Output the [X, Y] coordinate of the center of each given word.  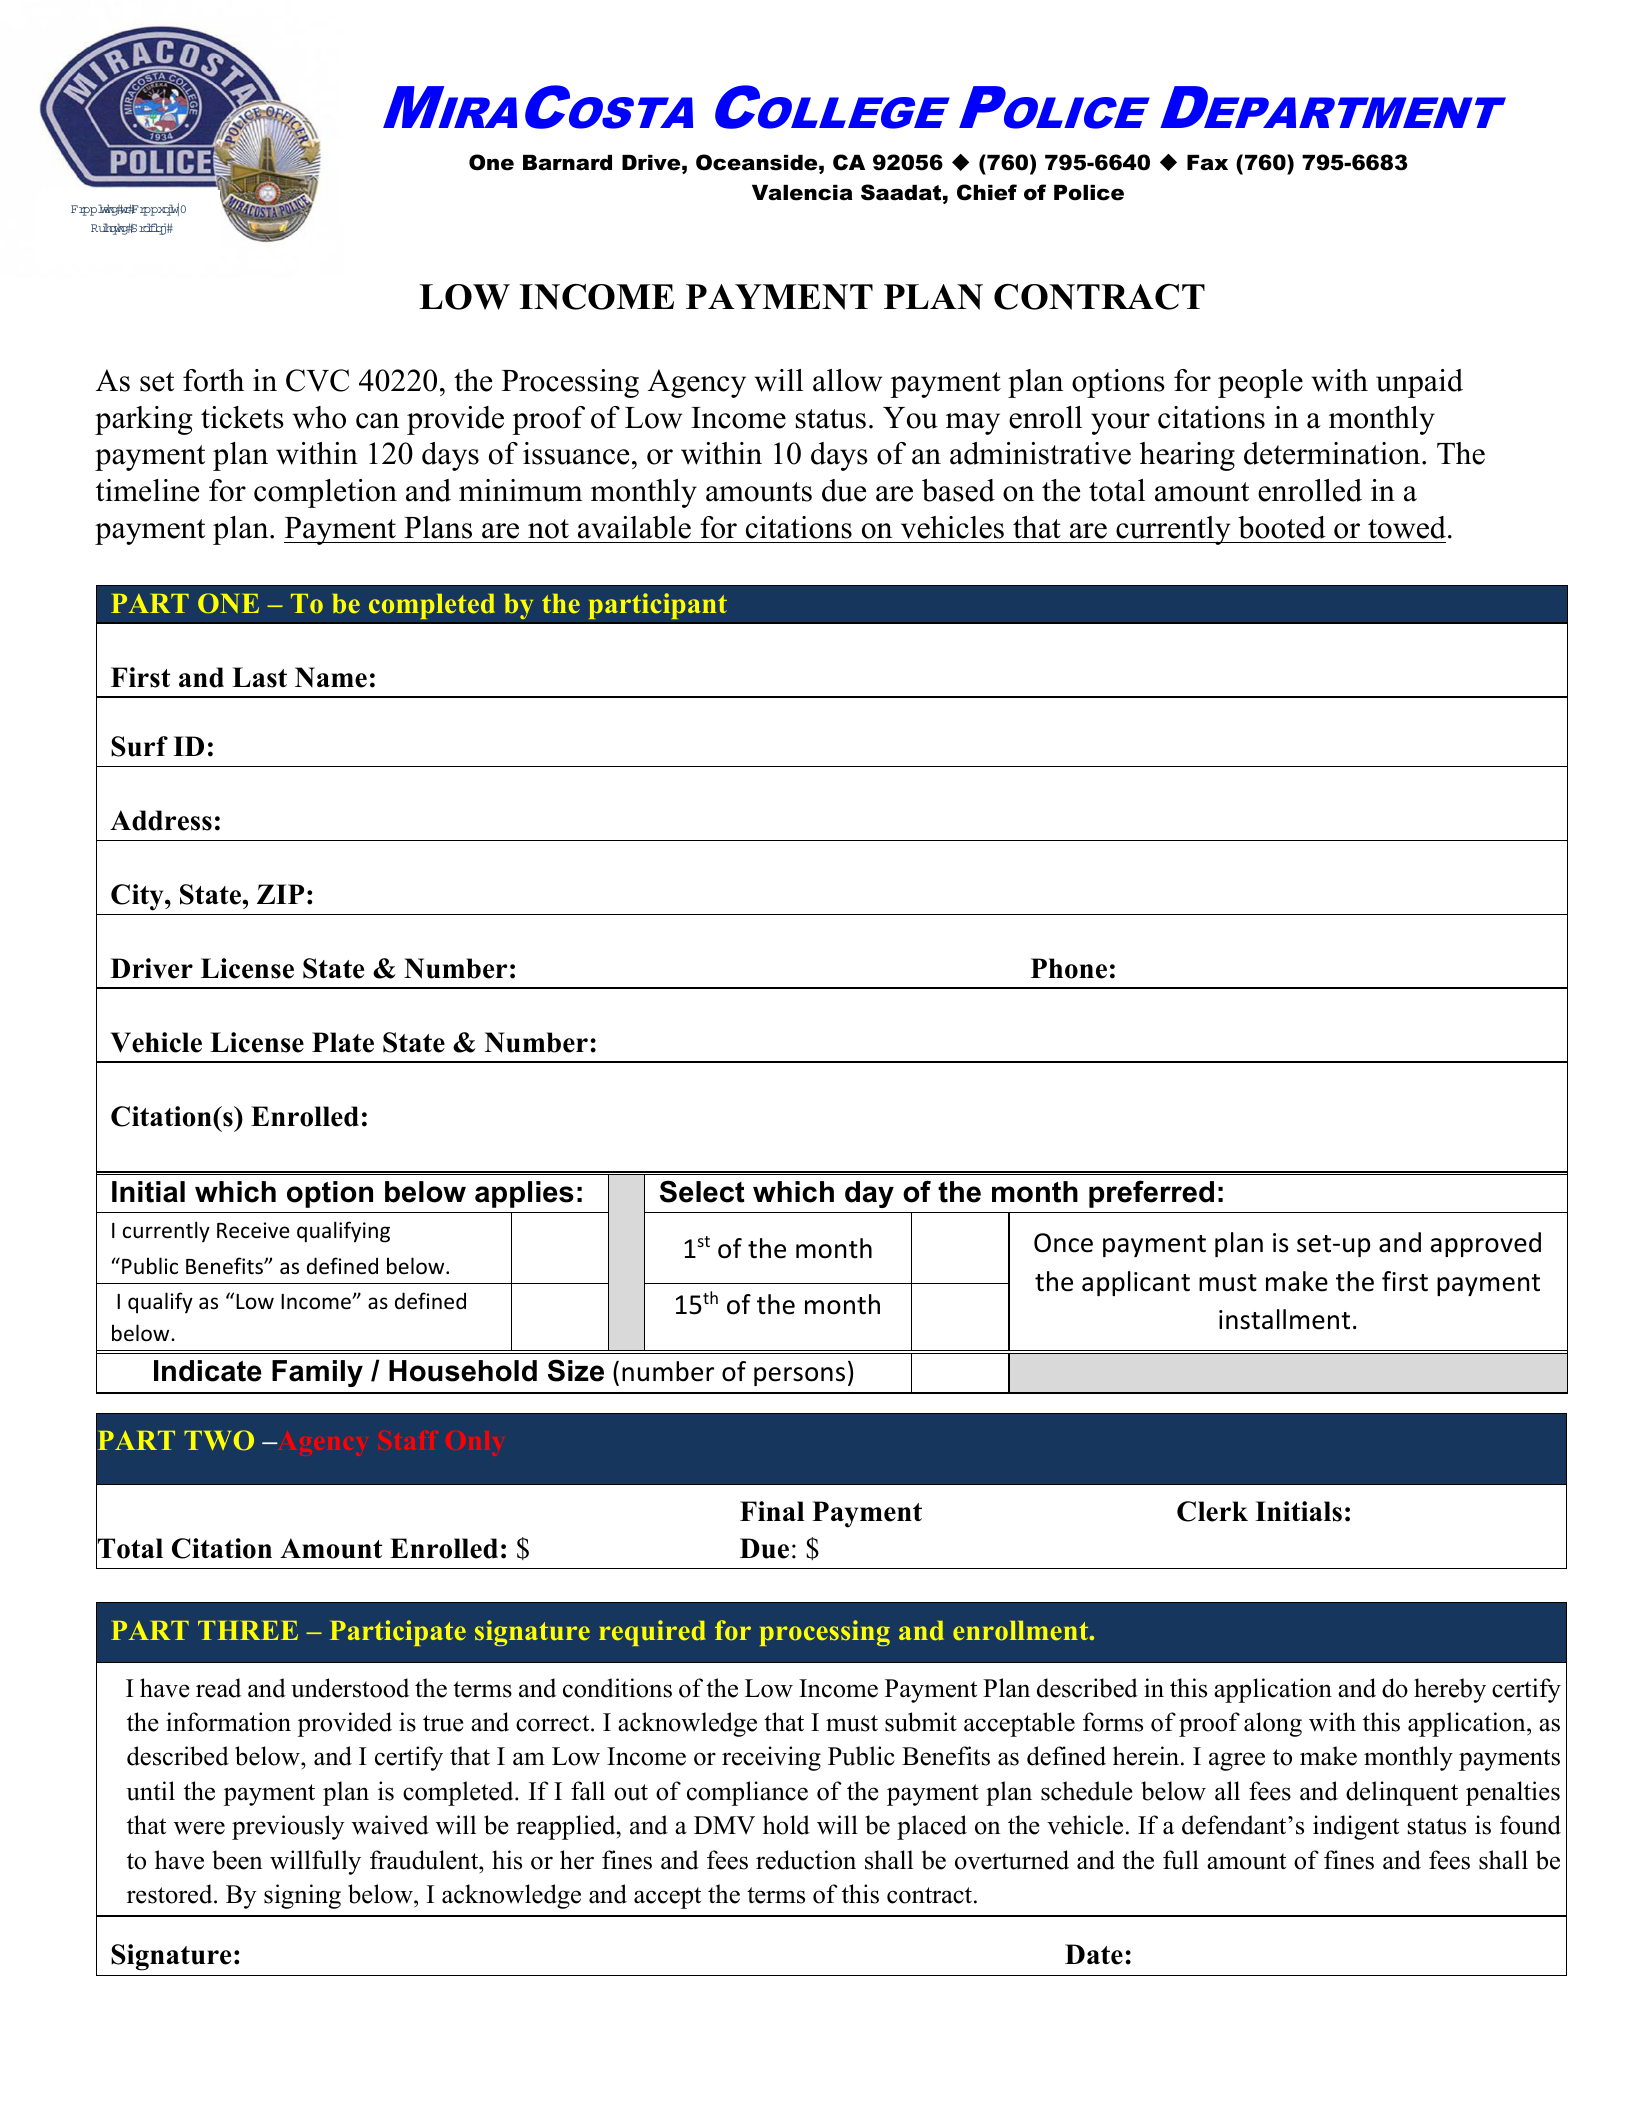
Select [702, 1191]
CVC [317, 380]
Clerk [1212, 1511]
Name [331, 677]
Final [772, 1511]
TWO [219, 1440]
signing [302, 1896]
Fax [1207, 163]
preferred [1151, 1194]
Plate [343, 1042]
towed [1407, 527]
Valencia [802, 193]
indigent [1356, 1827]
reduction [806, 1860]
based [958, 490]
